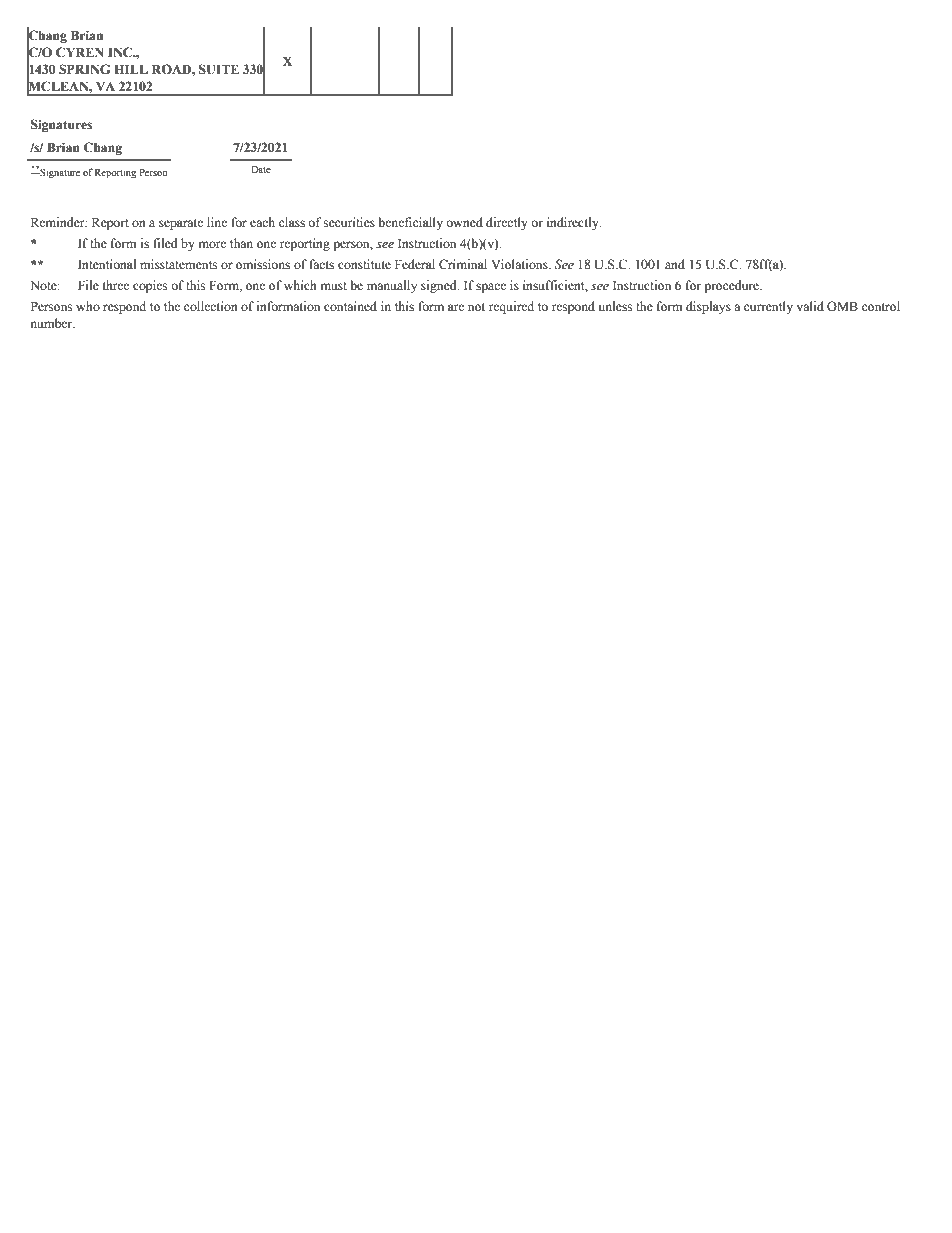 Image resolution: width=952 pixels, height=1233 pixels. What do you see at coordinates (84, 69) in the screenshot?
I see `SPRING` at bounding box center [84, 69].
